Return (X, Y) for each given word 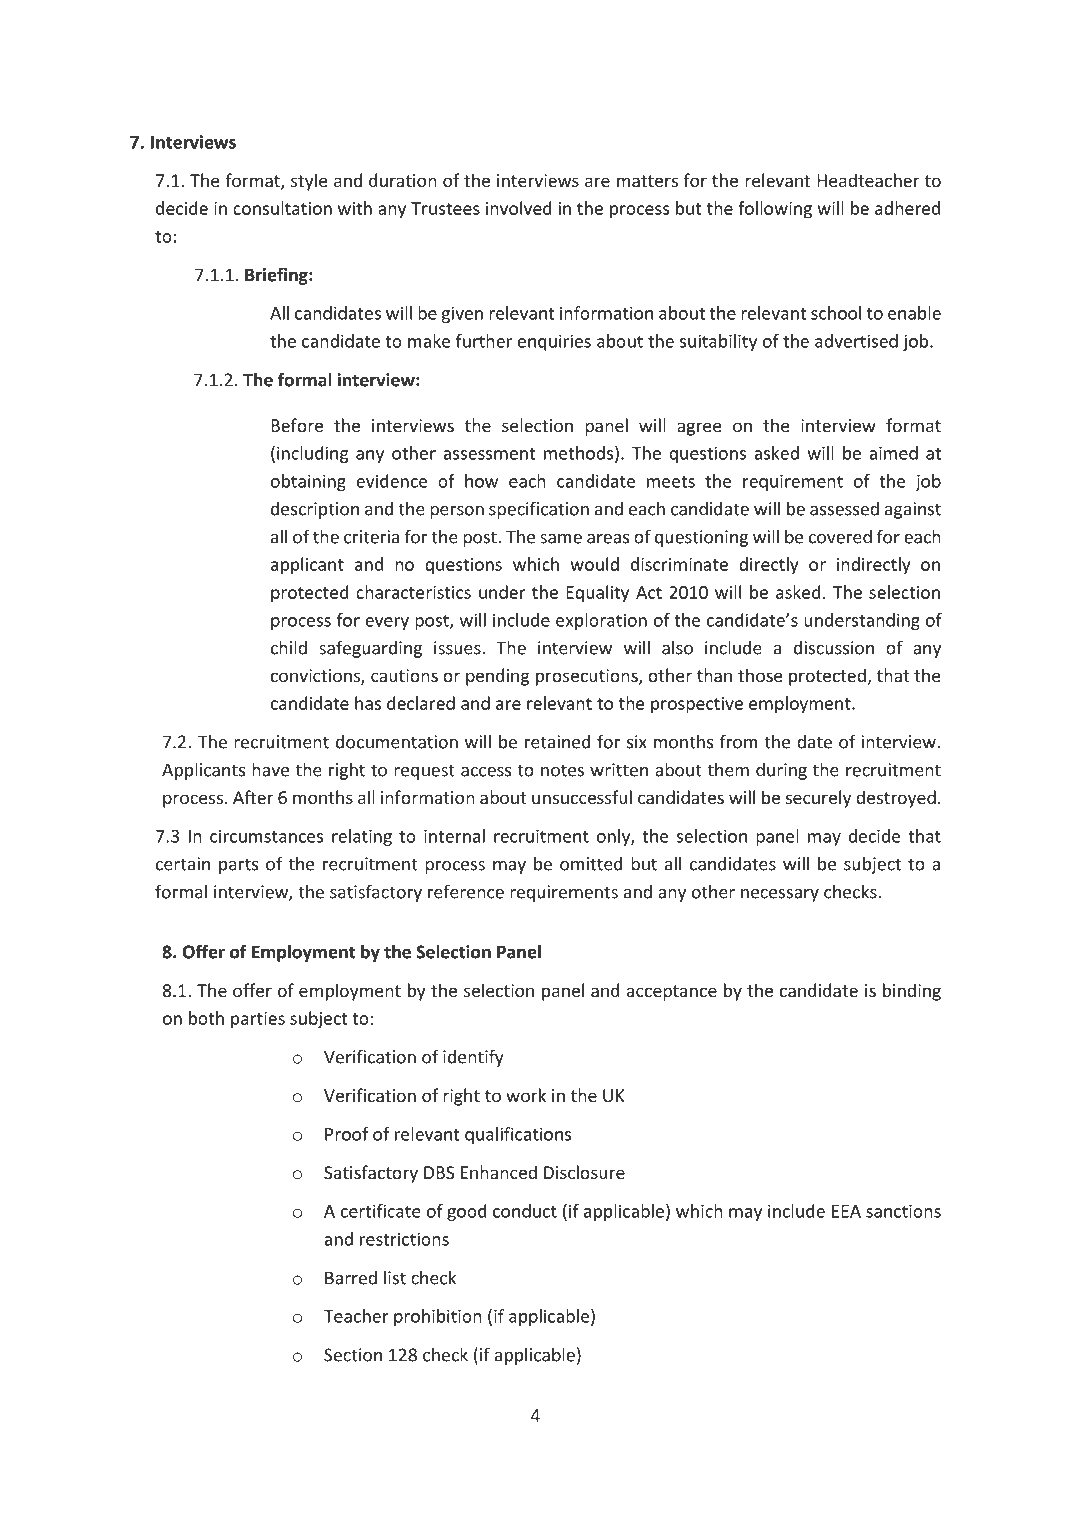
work (526, 1095)
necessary (780, 895)
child (289, 647)
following (775, 210)
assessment (489, 454)
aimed (893, 453)
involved (519, 208)
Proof (346, 1134)
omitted (591, 863)
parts (238, 866)
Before (297, 425)
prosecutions (588, 677)
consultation (282, 208)
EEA (846, 1211)
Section (353, 1355)
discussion (834, 648)
